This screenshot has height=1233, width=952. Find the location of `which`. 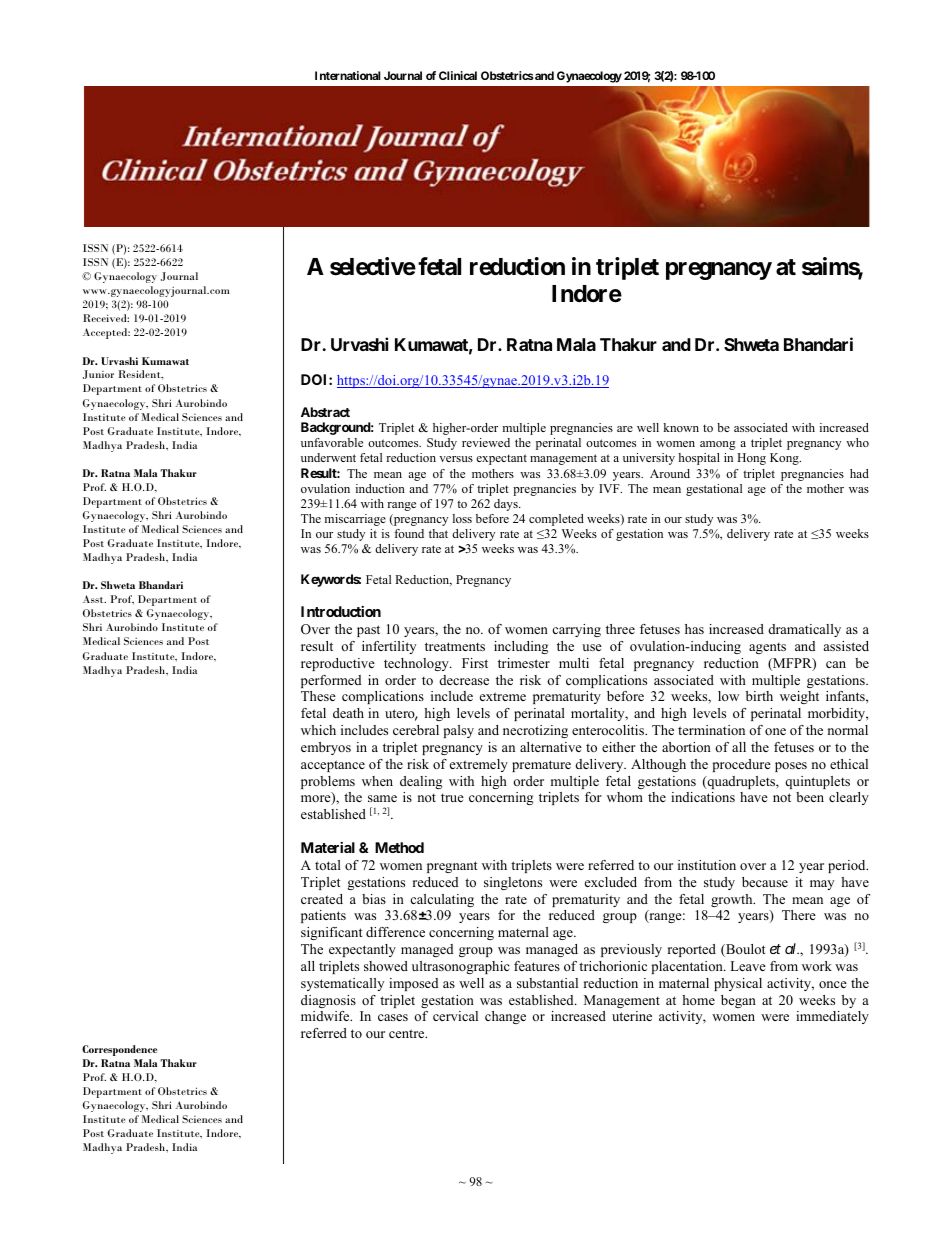

which is located at coordinates (318, 730).
